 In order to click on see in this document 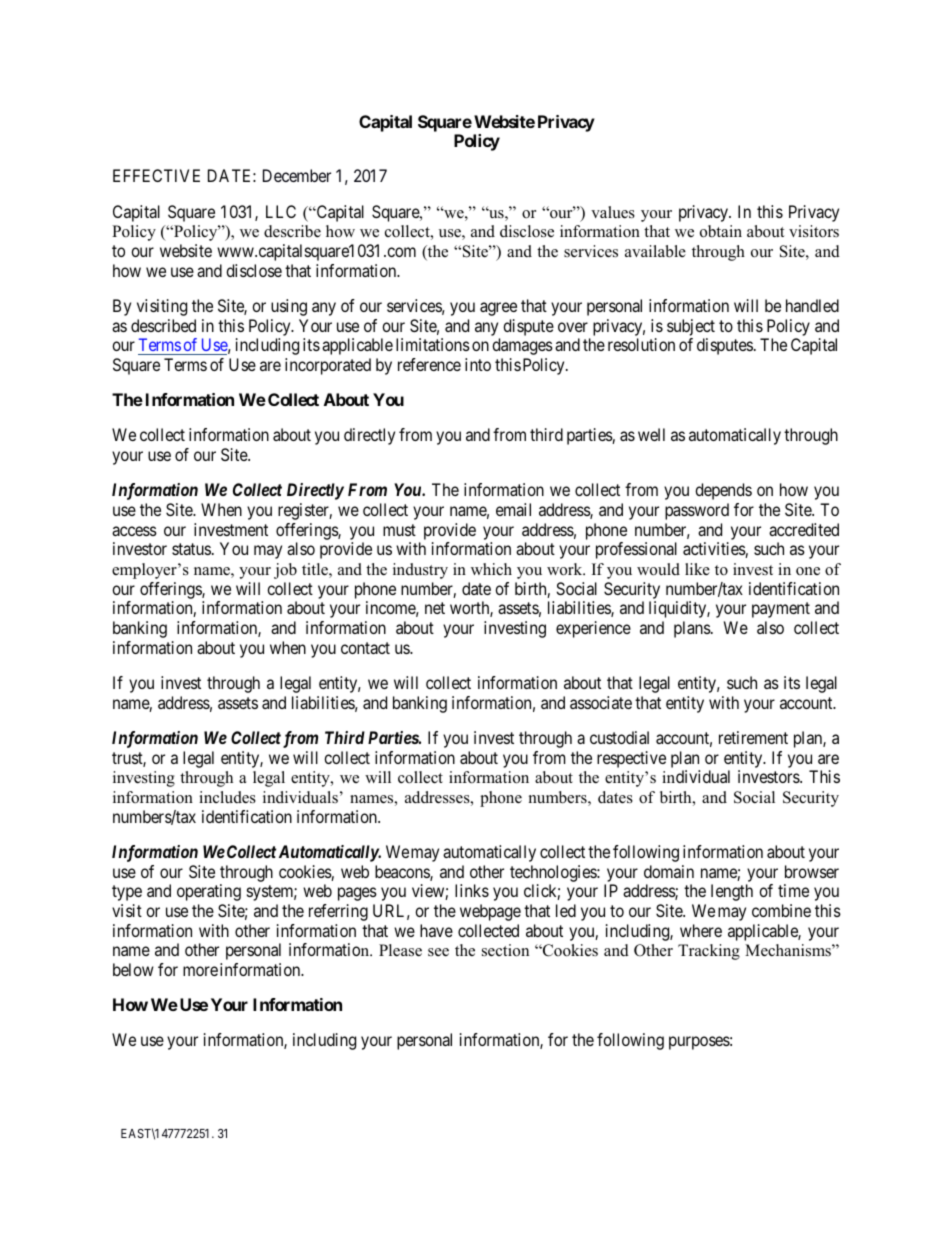, I will do `click(438, 952)`.
